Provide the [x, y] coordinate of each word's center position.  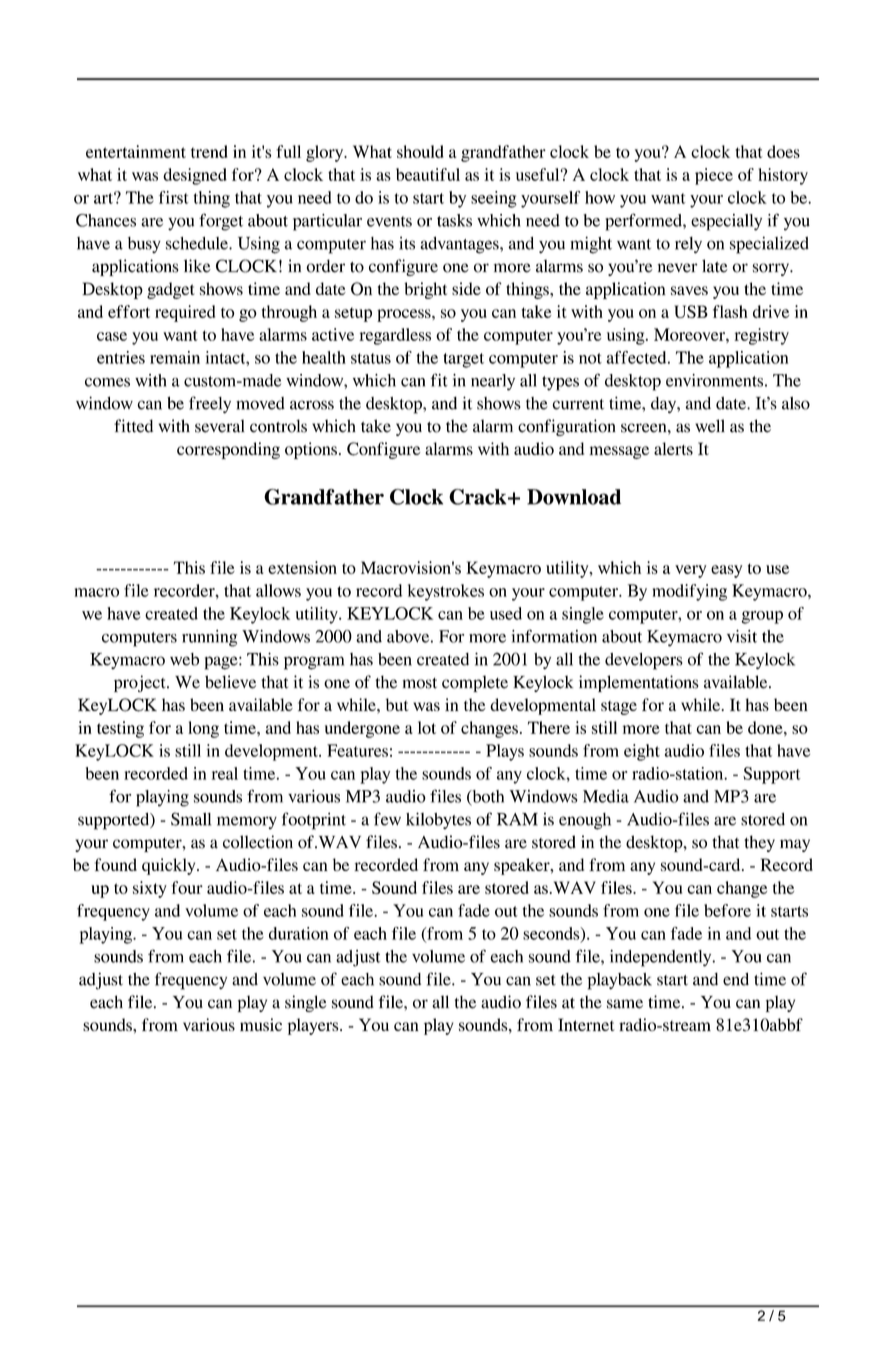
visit [742, 636]
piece [714, 176]
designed [195, 176]
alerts [673, 448]
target [463, 360]
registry [761, 336]
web [184, 659]
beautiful [428, 174]
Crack [479, 497]
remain [175, 357]
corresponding [228, 450]
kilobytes [438, 820]
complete [475, 683]
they [759, 843]
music [261, 1024]
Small [191, 819]
